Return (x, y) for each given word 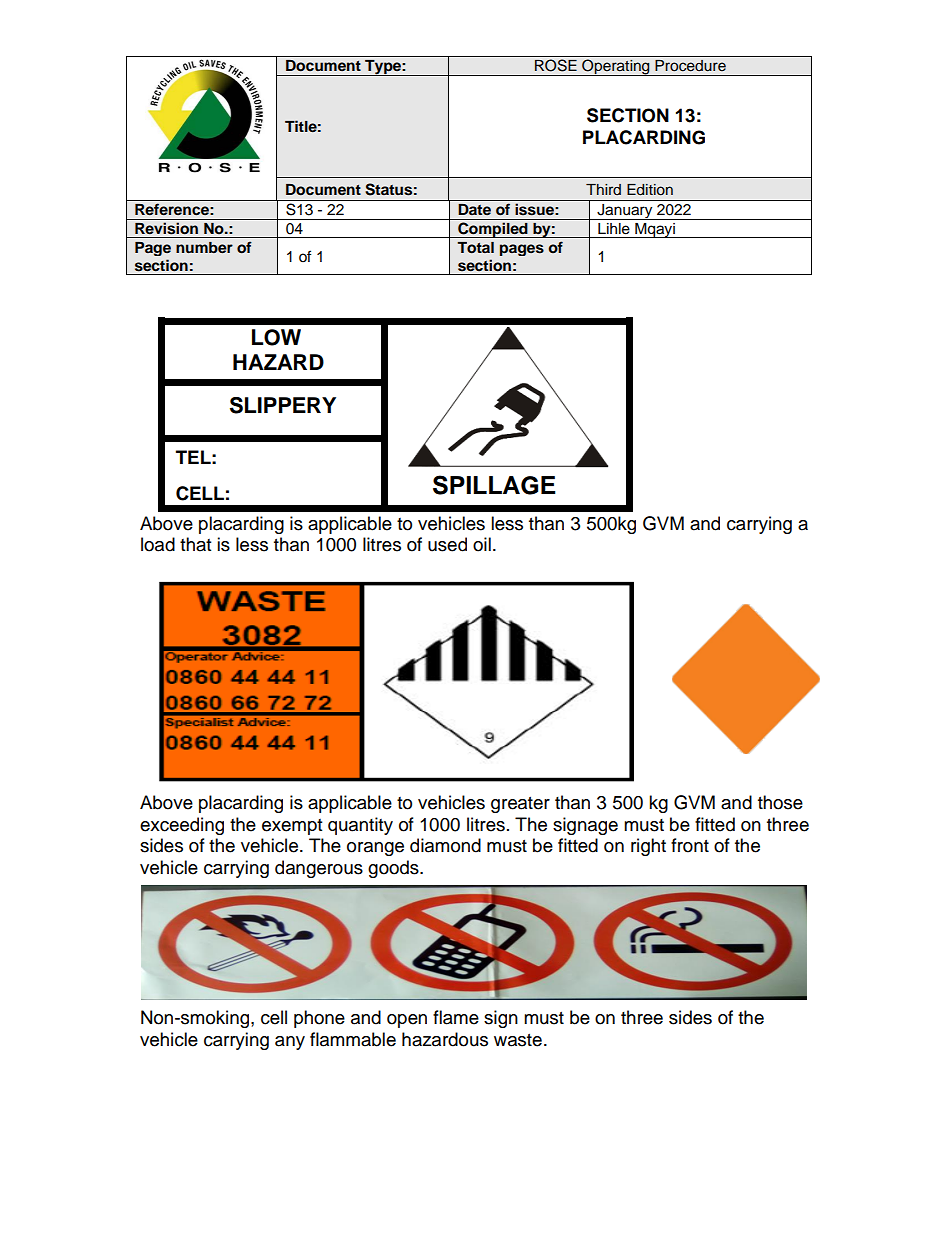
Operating (616, 67)
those (780, 802)
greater (520, 805)
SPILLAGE (494, 485)
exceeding (182, 826)
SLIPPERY (283, 405)
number (204, 247)
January (625, 212)
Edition (650, 190)
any (290, 1043)
